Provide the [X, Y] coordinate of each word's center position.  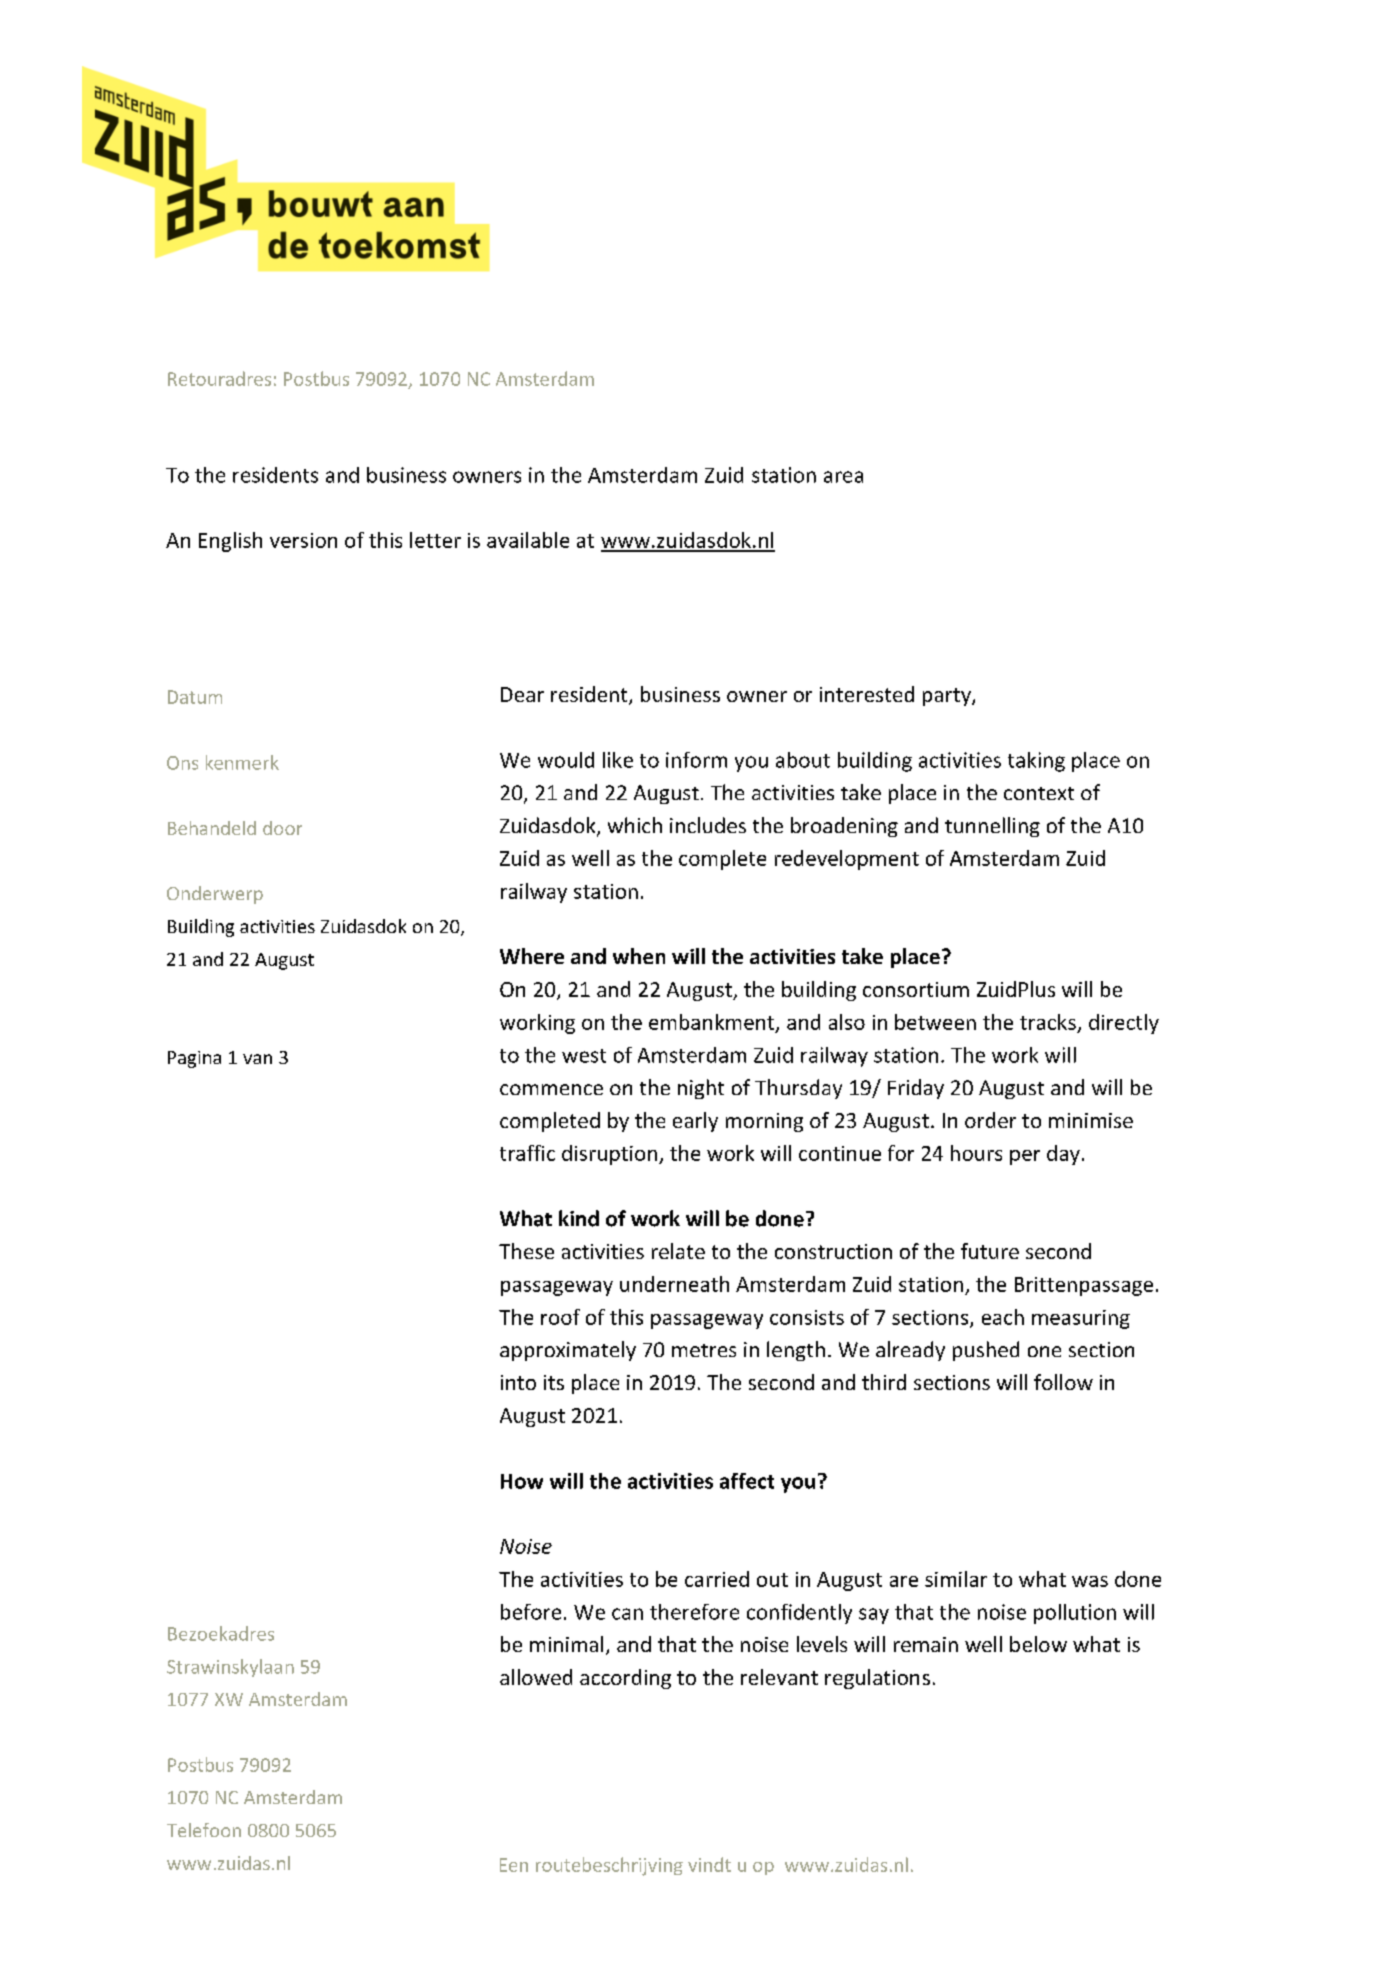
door [282, 828]
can [627, 1614]
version [303, 540]
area [843, 477]
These [526, 1251]
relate [678, 1251]
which [635, 825]
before [531, 1612]
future [990, 1251]
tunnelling [992, 827]
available [528, 540]
